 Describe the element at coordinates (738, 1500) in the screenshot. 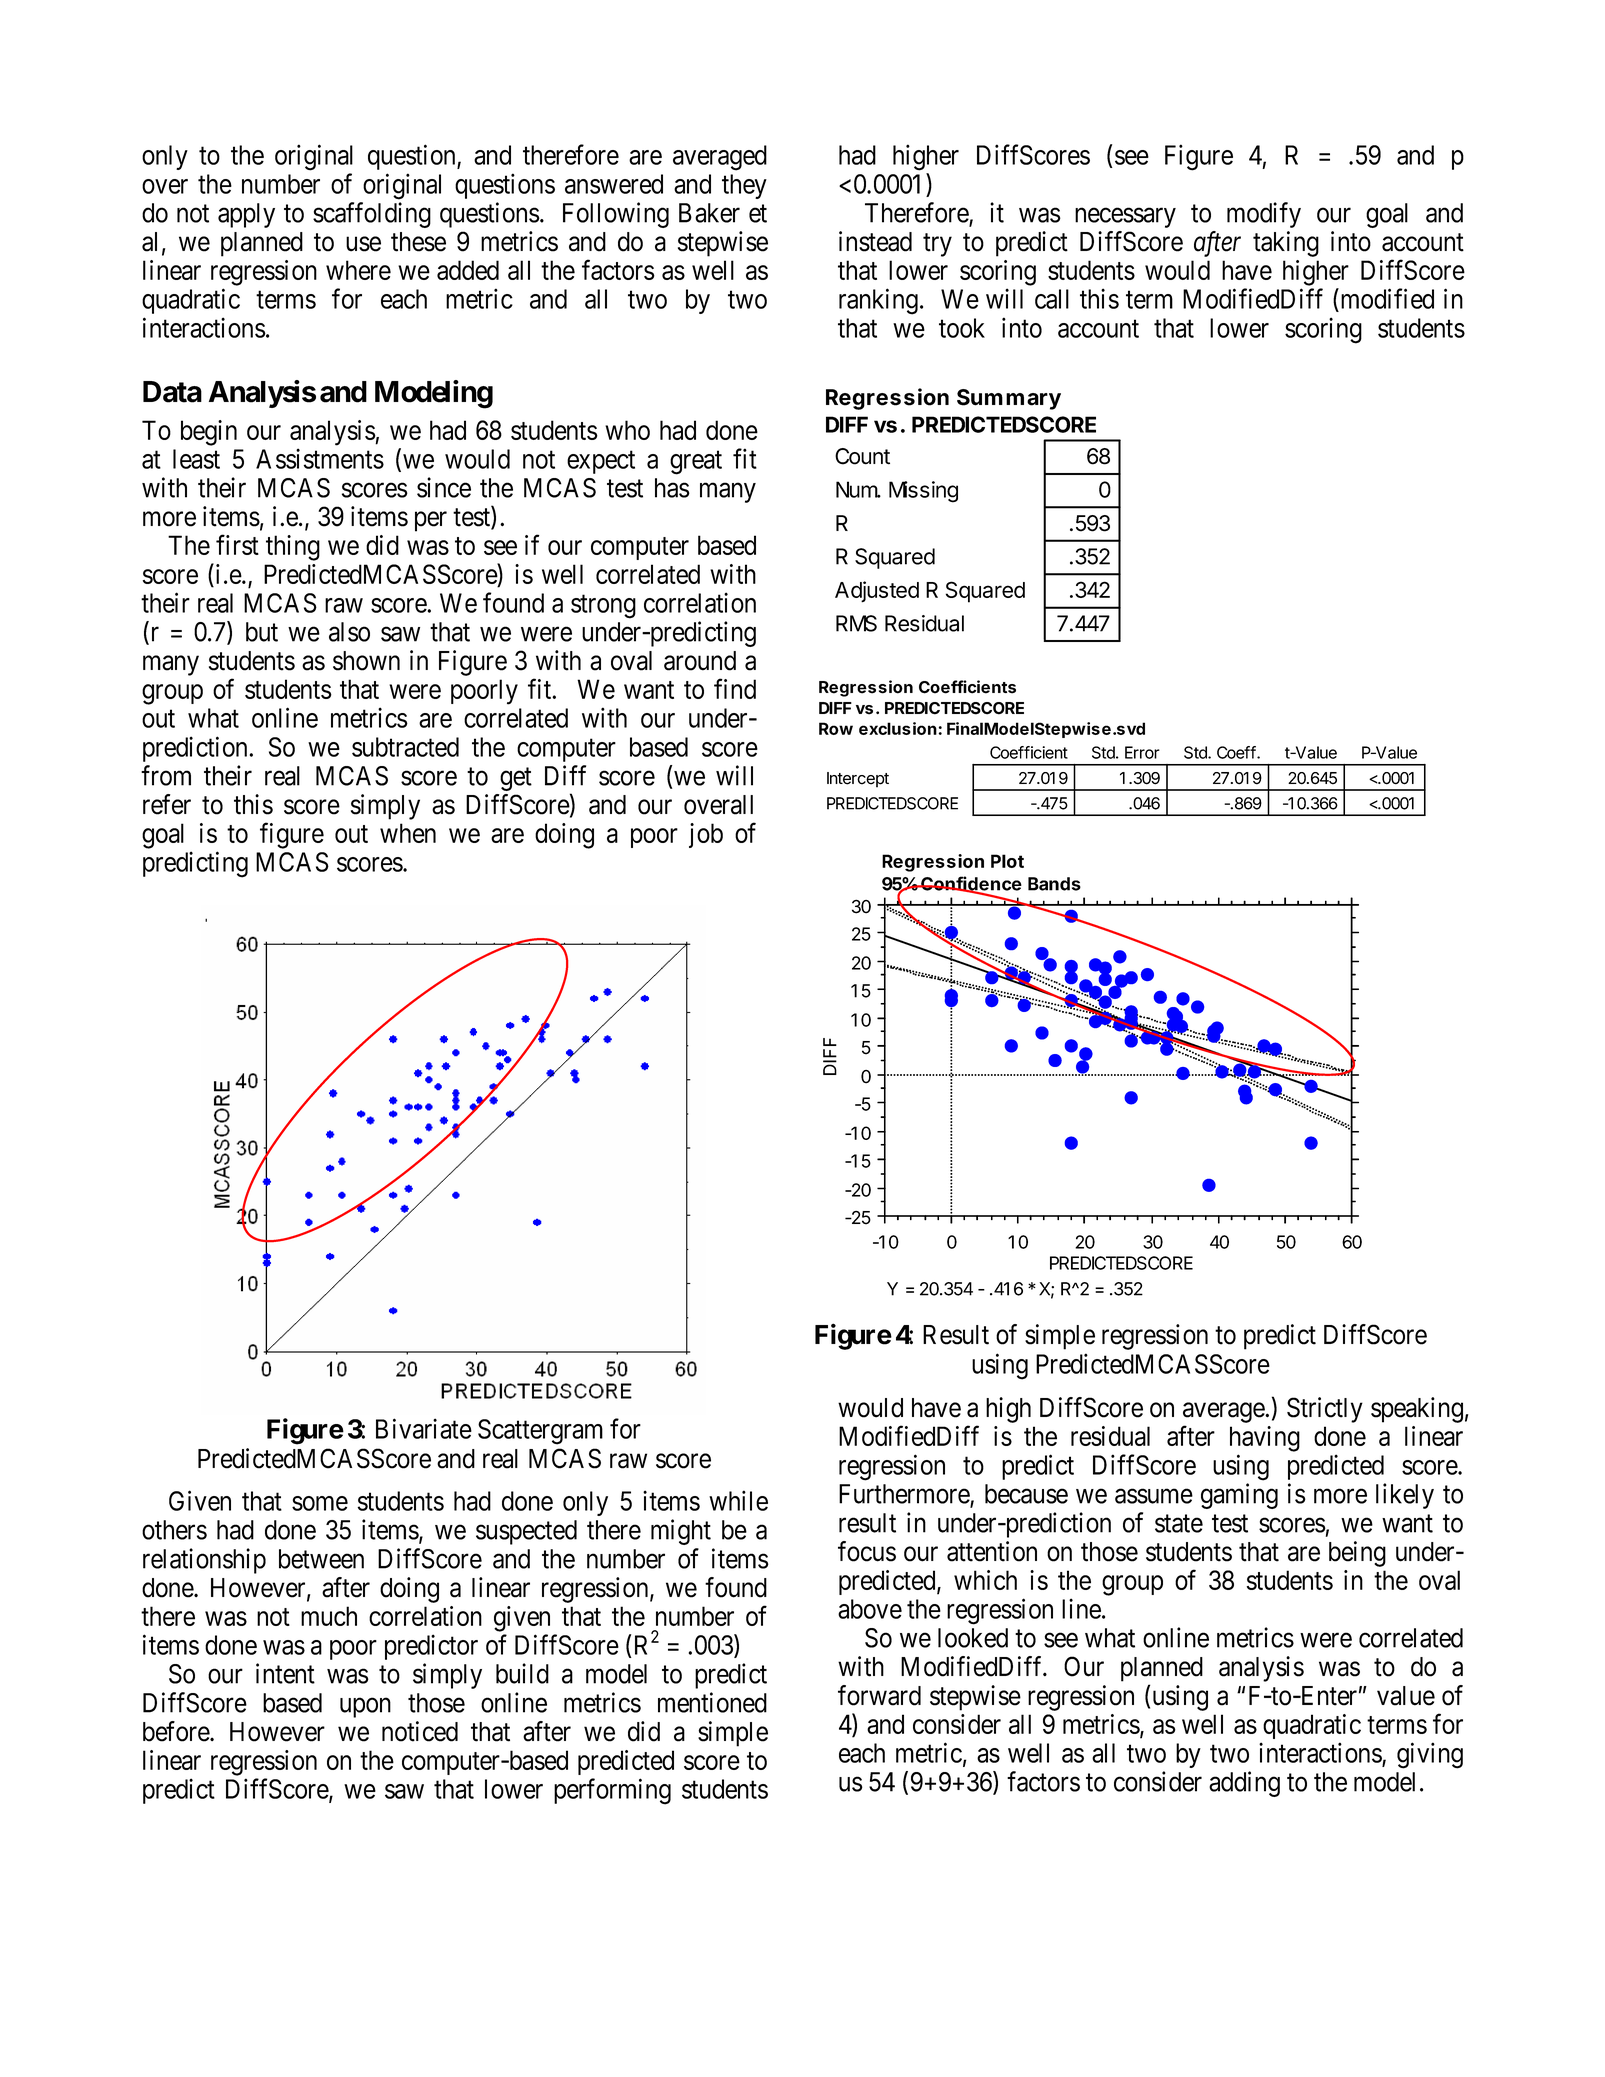

I see `while` at that location.
